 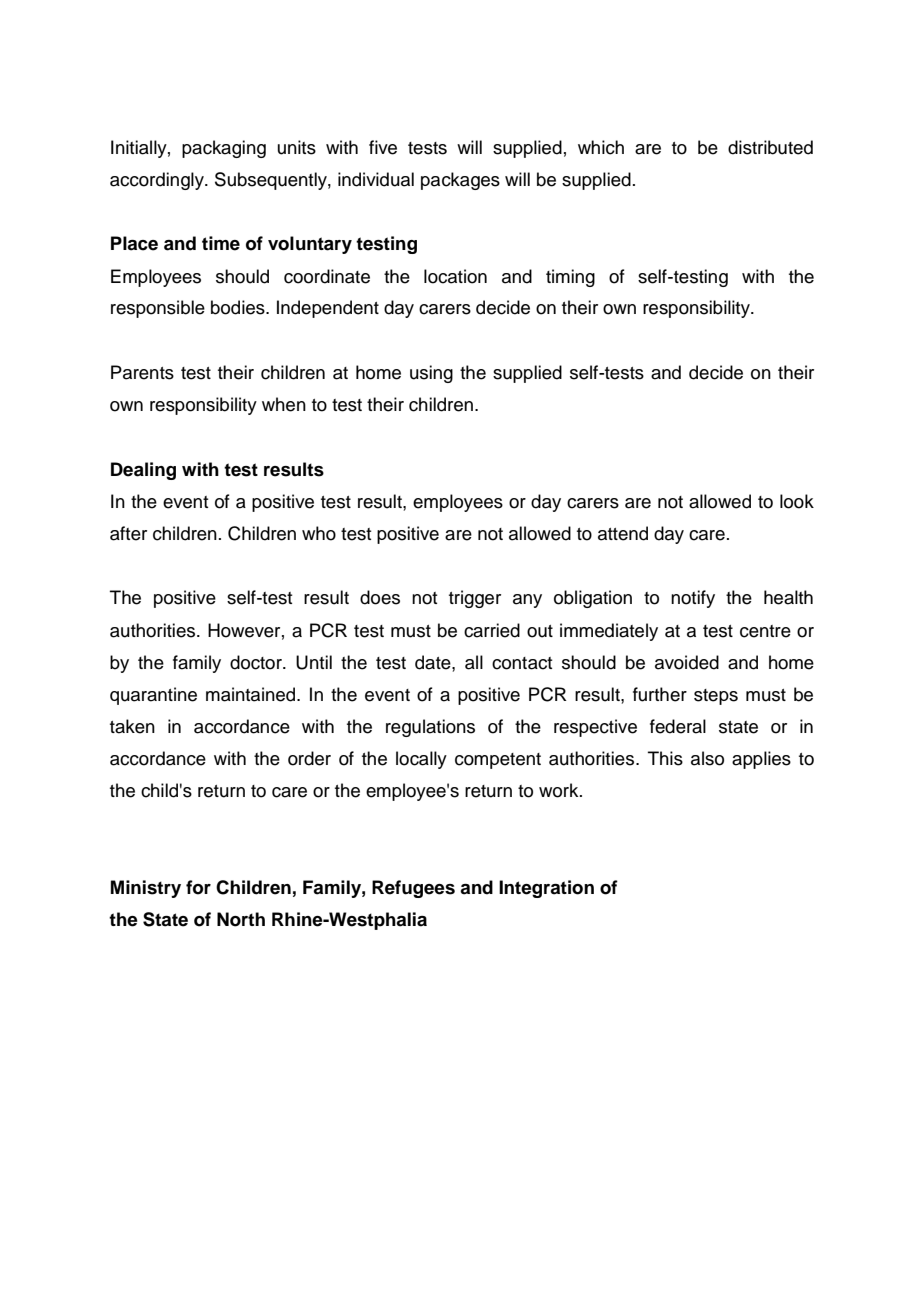 I want to click on Refugees, so click(x=413, y=889).
